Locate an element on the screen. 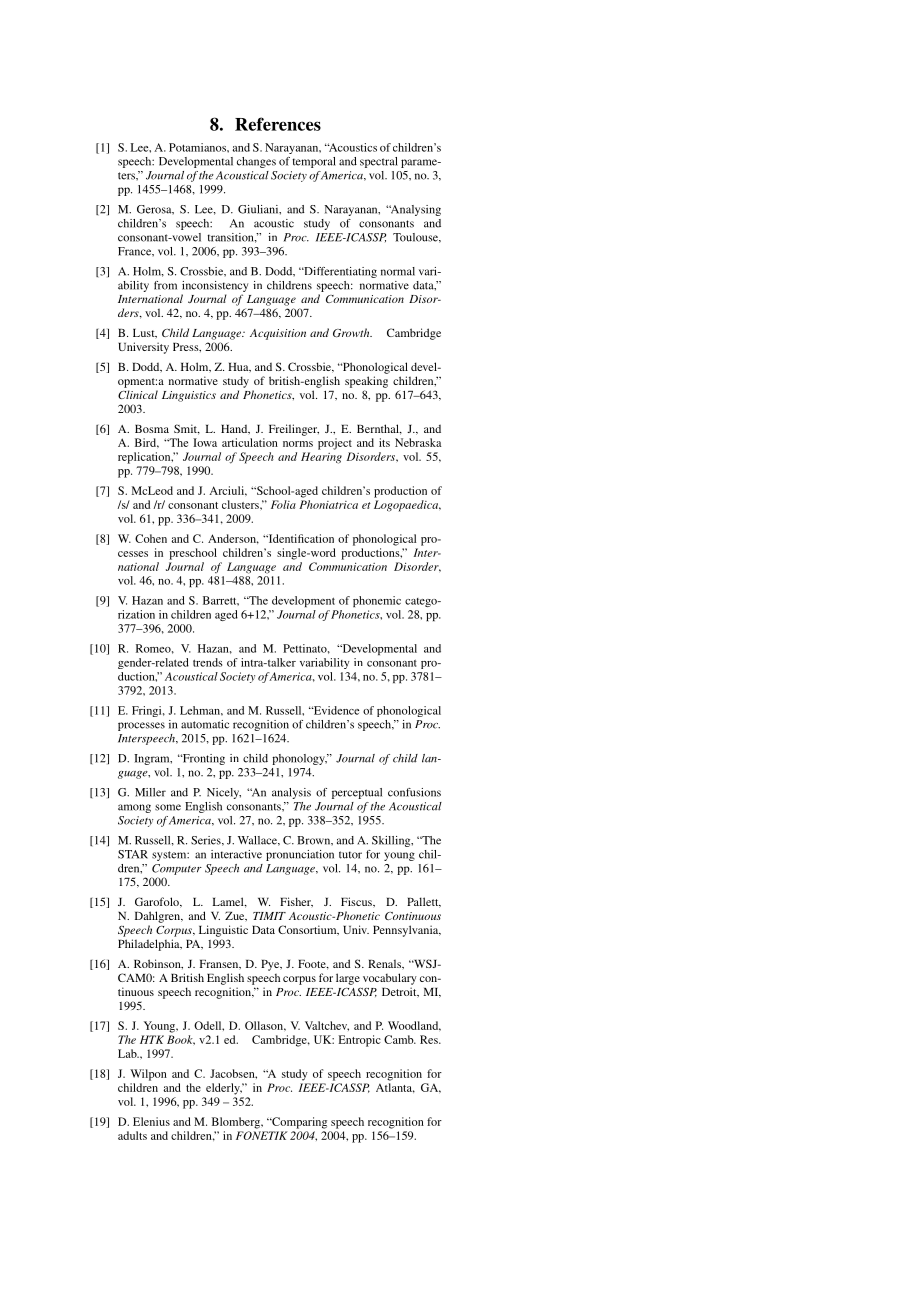 Image resolution: width=924 pixels, height=1308 pixels. Folia is located at coordinates (283, 504).
